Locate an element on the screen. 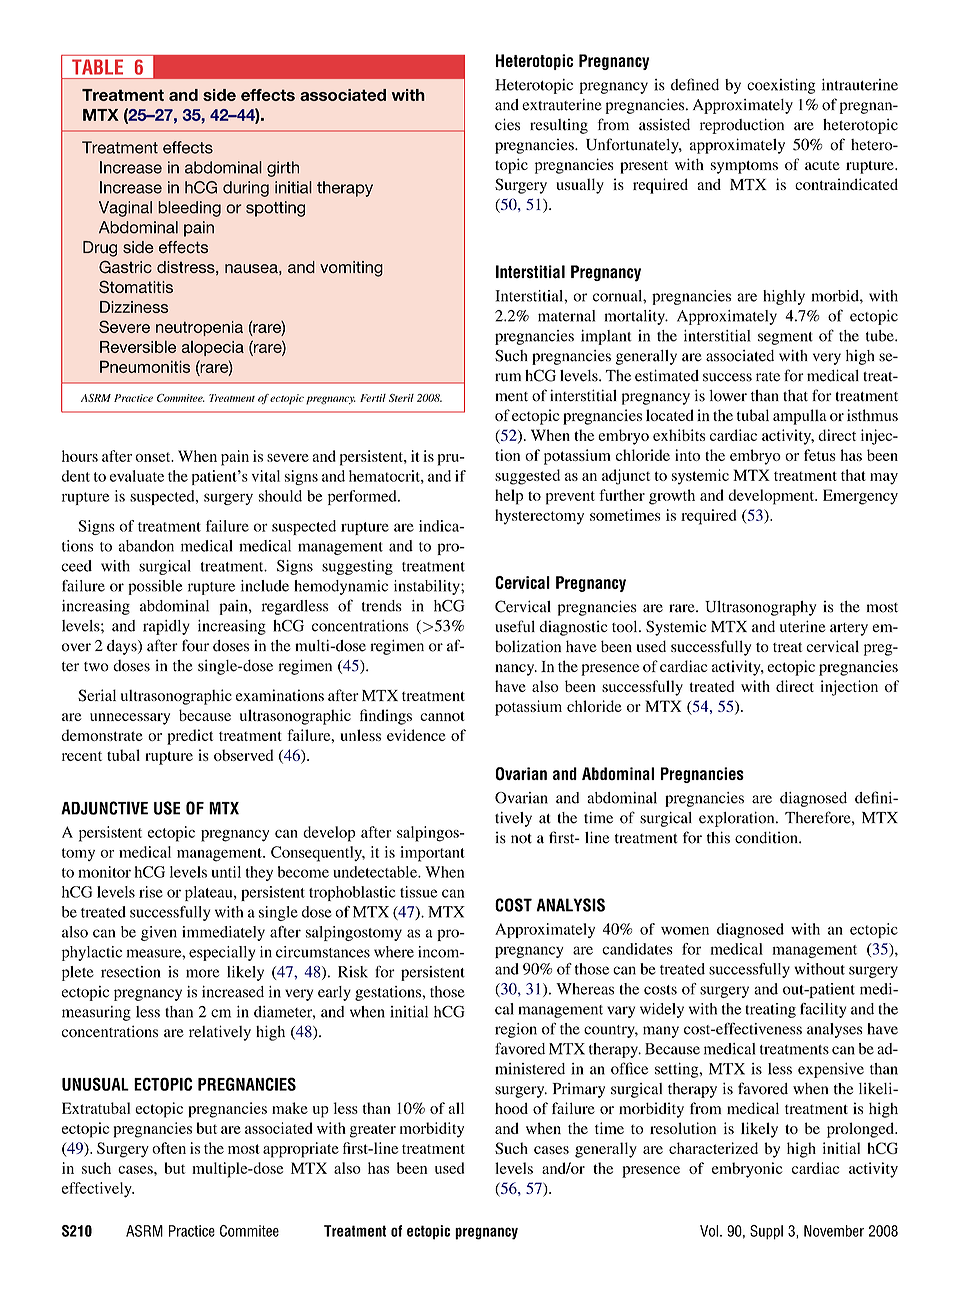  this is located at coordinates (718, 837).
